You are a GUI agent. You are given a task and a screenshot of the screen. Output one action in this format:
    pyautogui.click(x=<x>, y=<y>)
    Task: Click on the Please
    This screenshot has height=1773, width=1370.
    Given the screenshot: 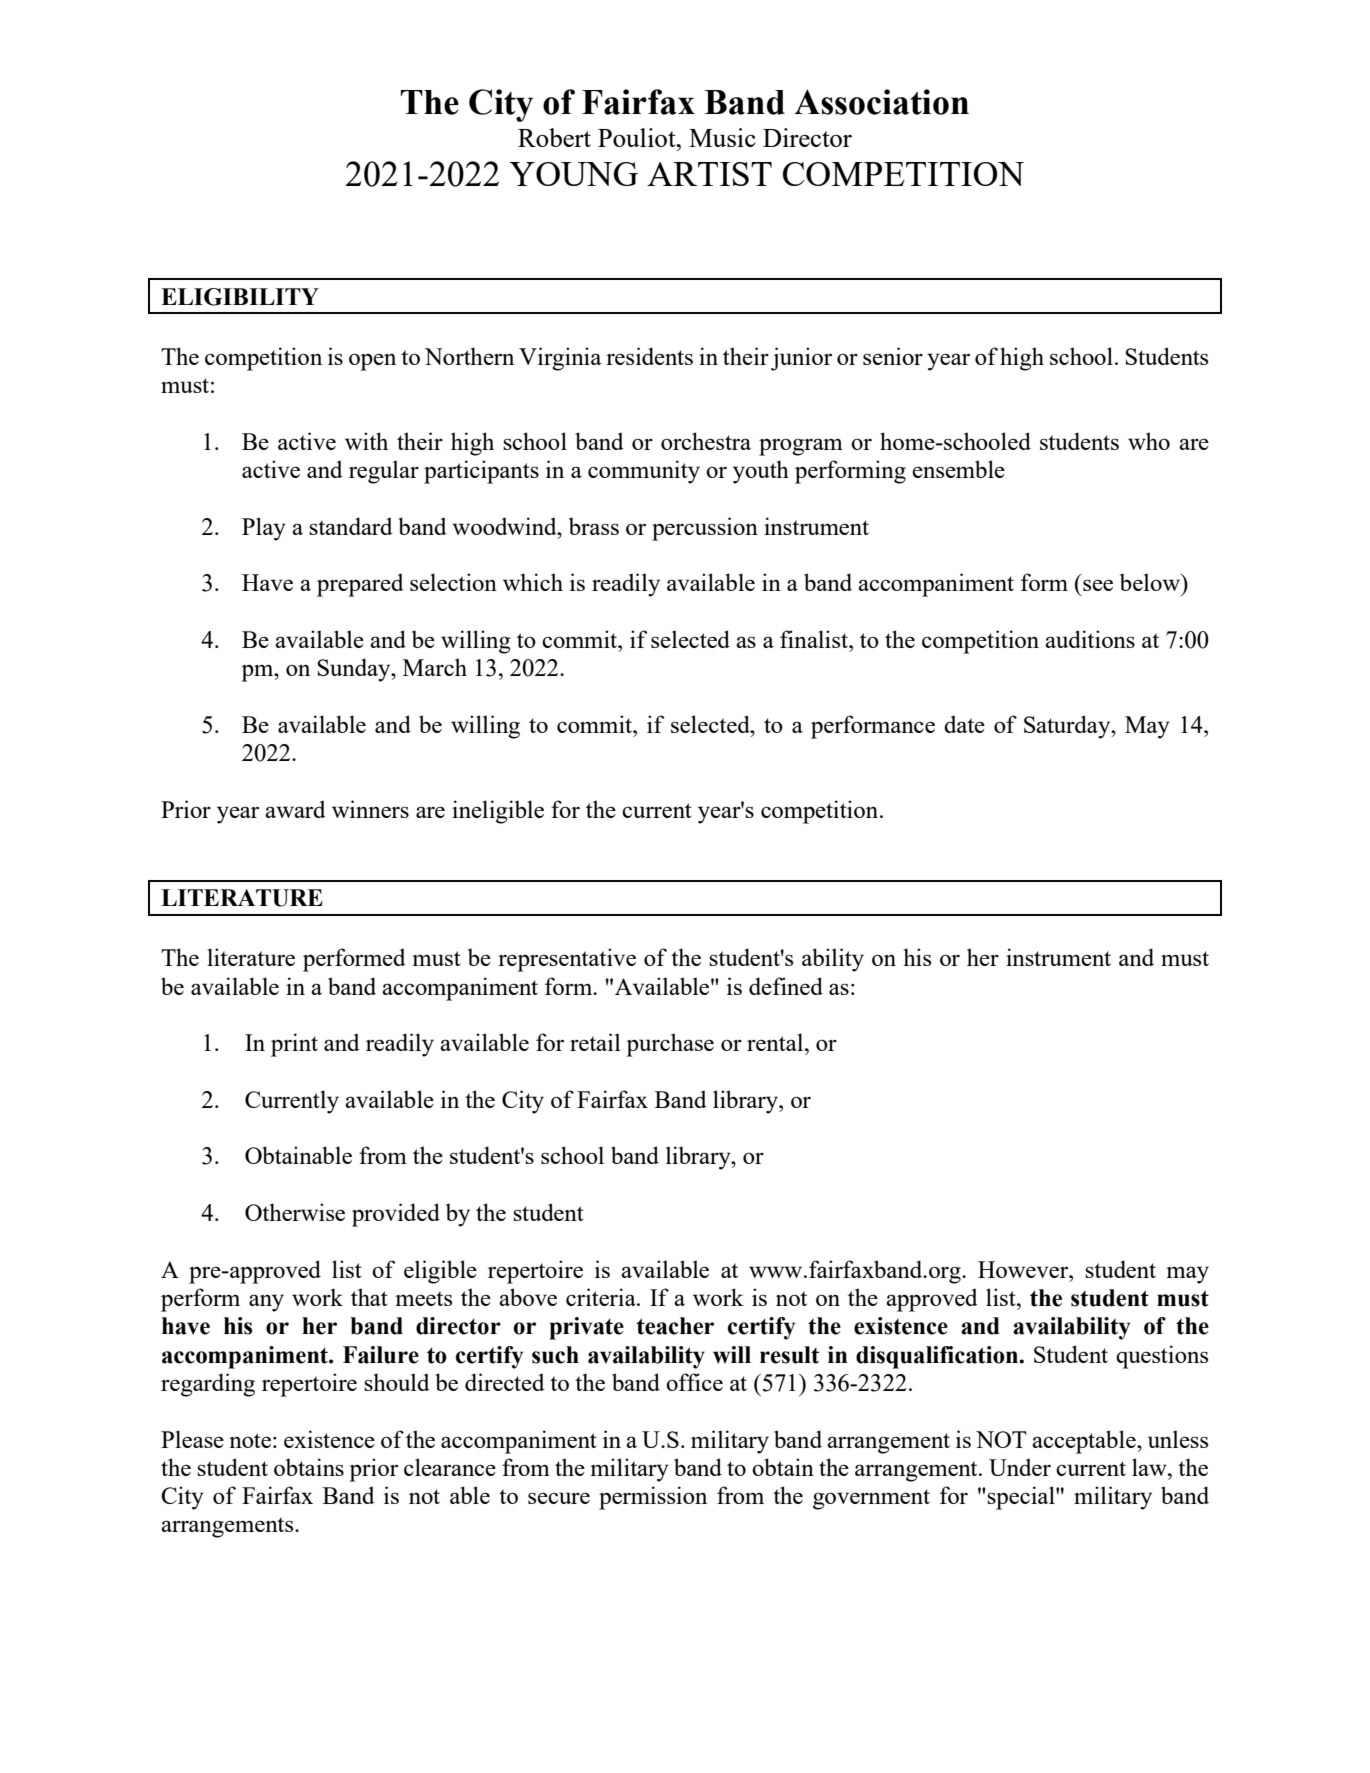 What is the action you would take?
    pyautogui.click(x=192, y=1439)
